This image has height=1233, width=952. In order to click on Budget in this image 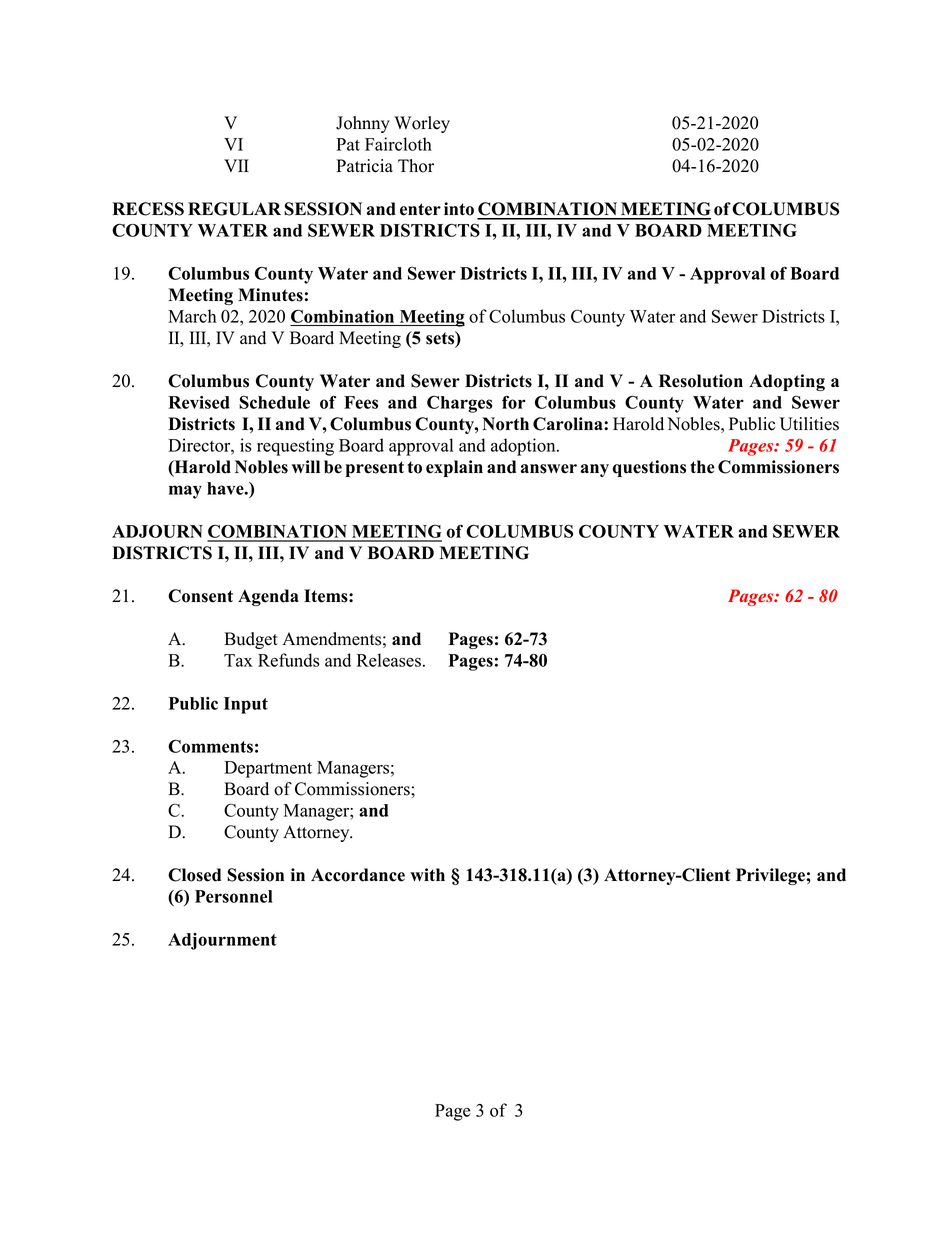, I will do `click(251, 640)`.
